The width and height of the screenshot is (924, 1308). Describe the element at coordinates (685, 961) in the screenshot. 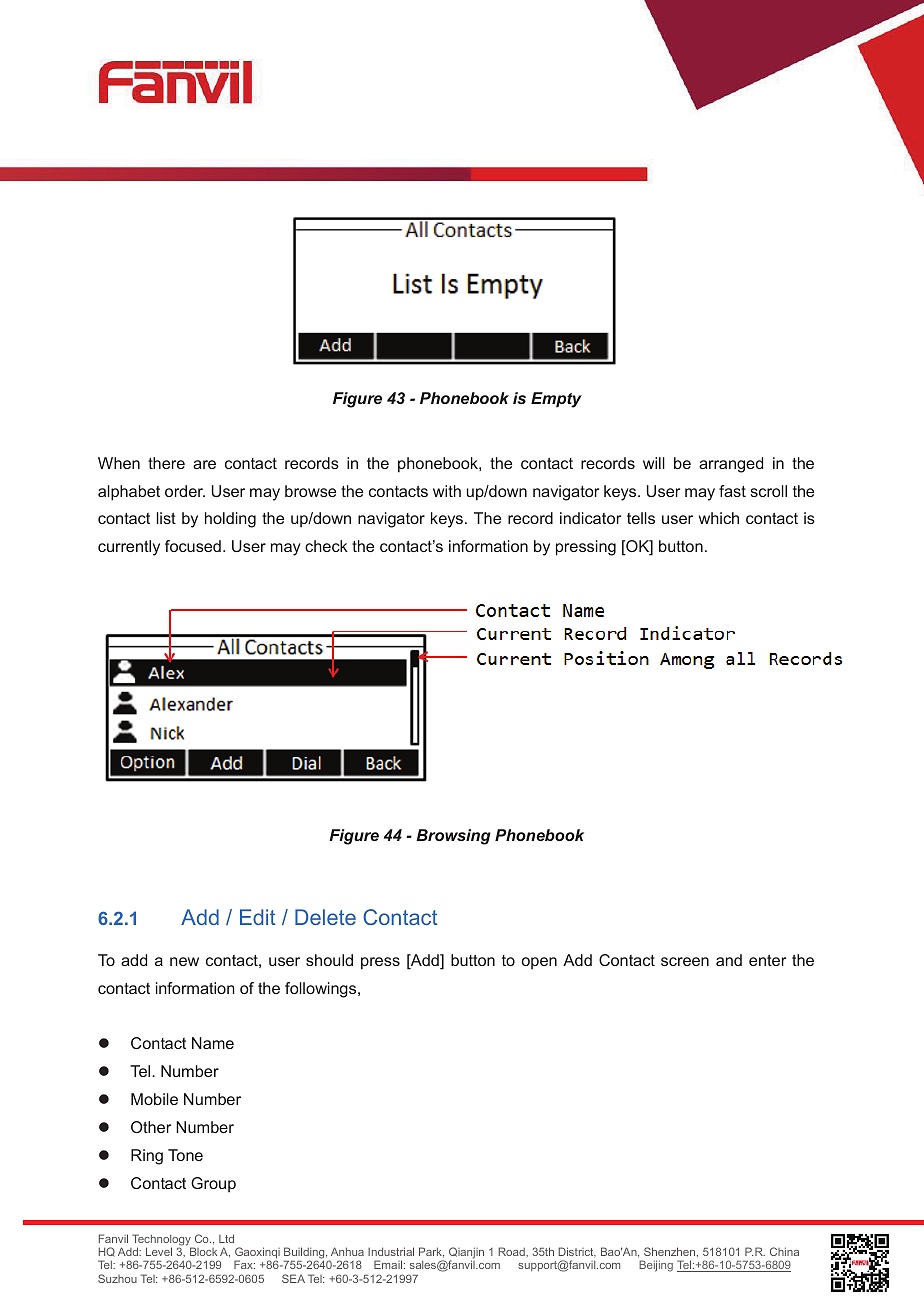

I see `screen` at that location.
